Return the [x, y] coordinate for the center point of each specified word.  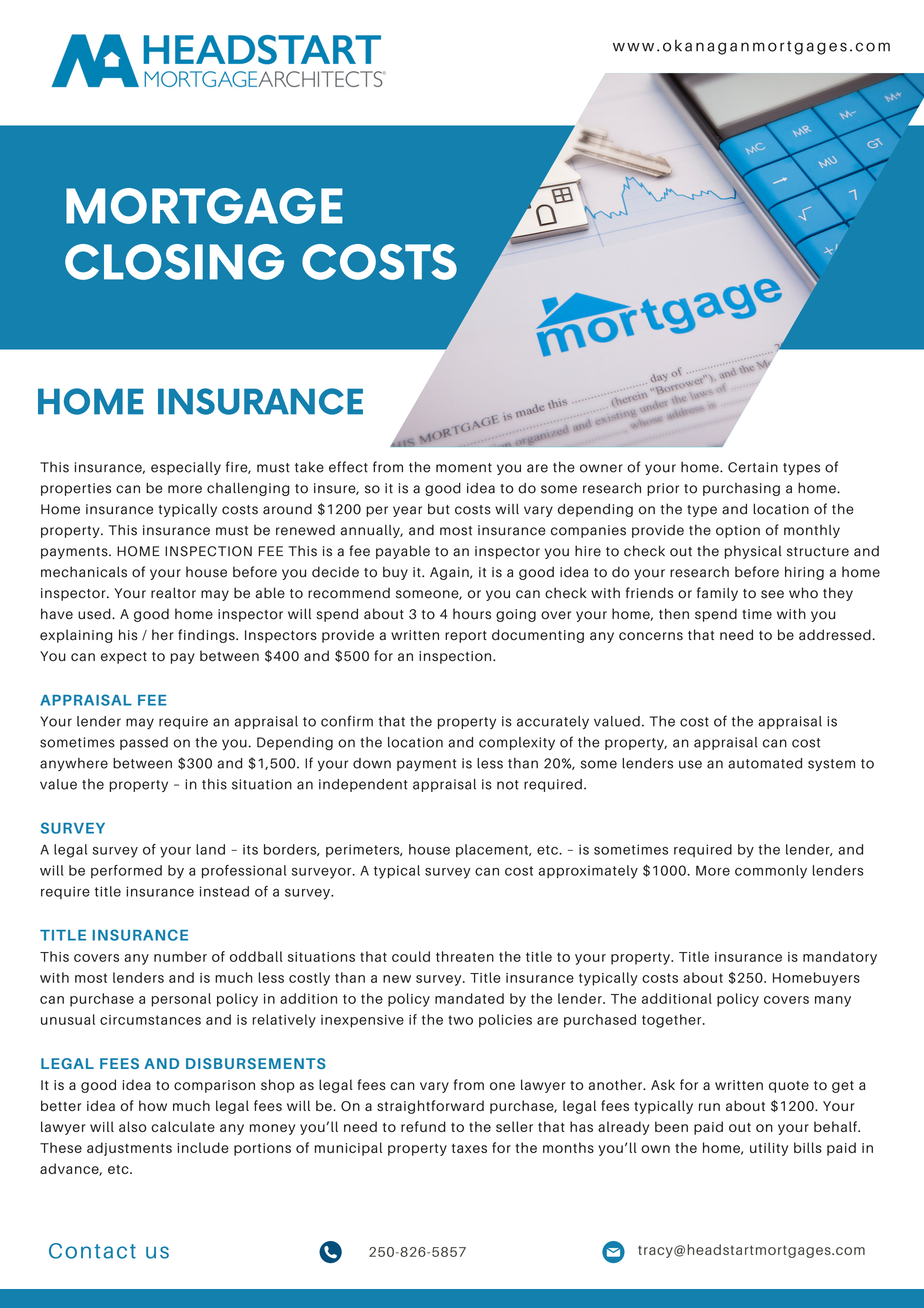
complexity [517, 743]
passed [144, 743]
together [673, 1021]
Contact [92, 1251]
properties [76, 489]
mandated [469, 998]
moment [464, 468]
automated [765, 763]
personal [181, 1000]
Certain [753, 467]
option [738, 531]
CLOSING [174, 262]
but [439, 509]
